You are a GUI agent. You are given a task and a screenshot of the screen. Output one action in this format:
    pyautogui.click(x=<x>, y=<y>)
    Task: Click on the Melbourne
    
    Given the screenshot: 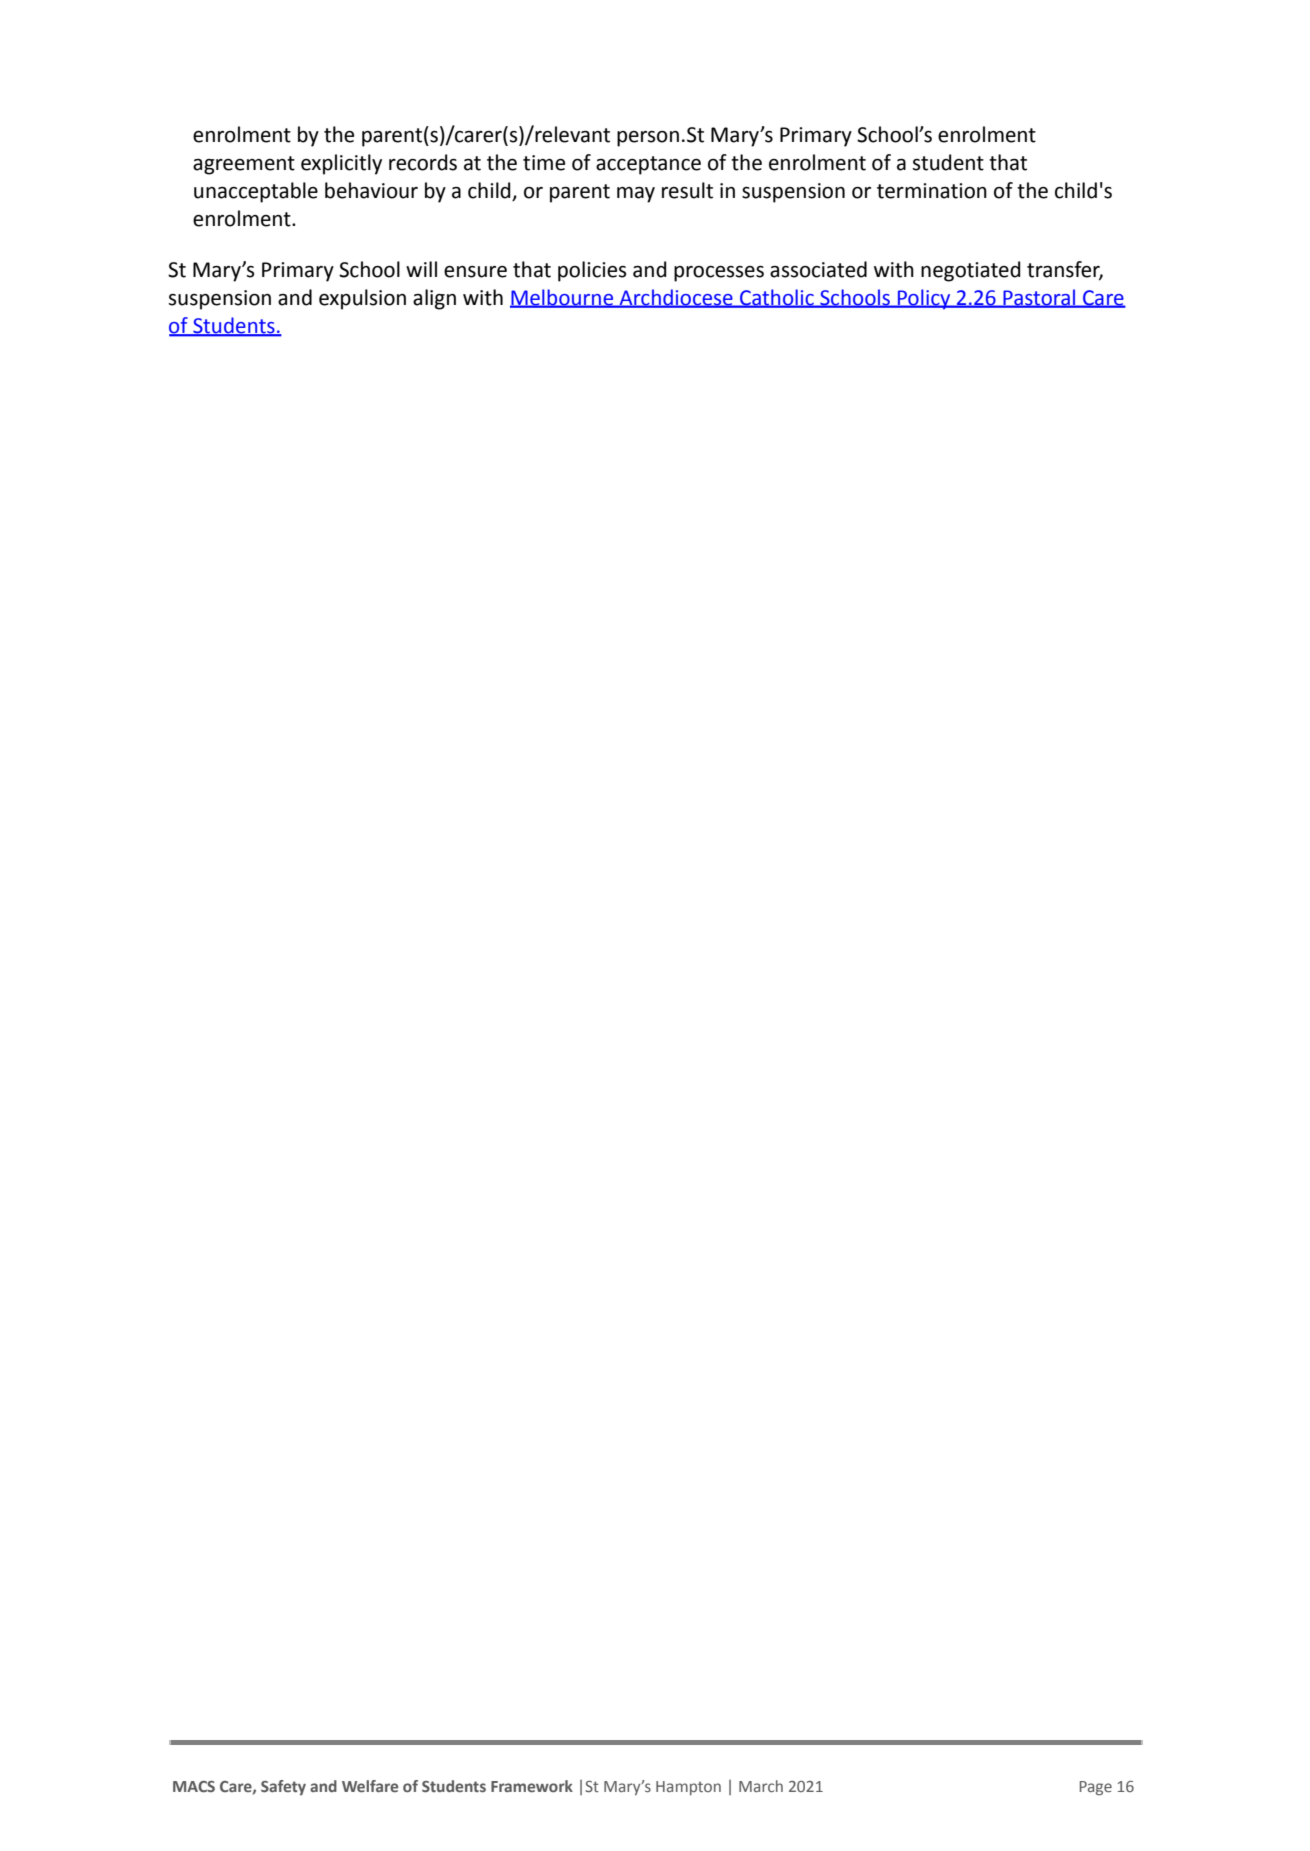 What is the action you would take?
    pyautogui.click(x=563, y=298)
